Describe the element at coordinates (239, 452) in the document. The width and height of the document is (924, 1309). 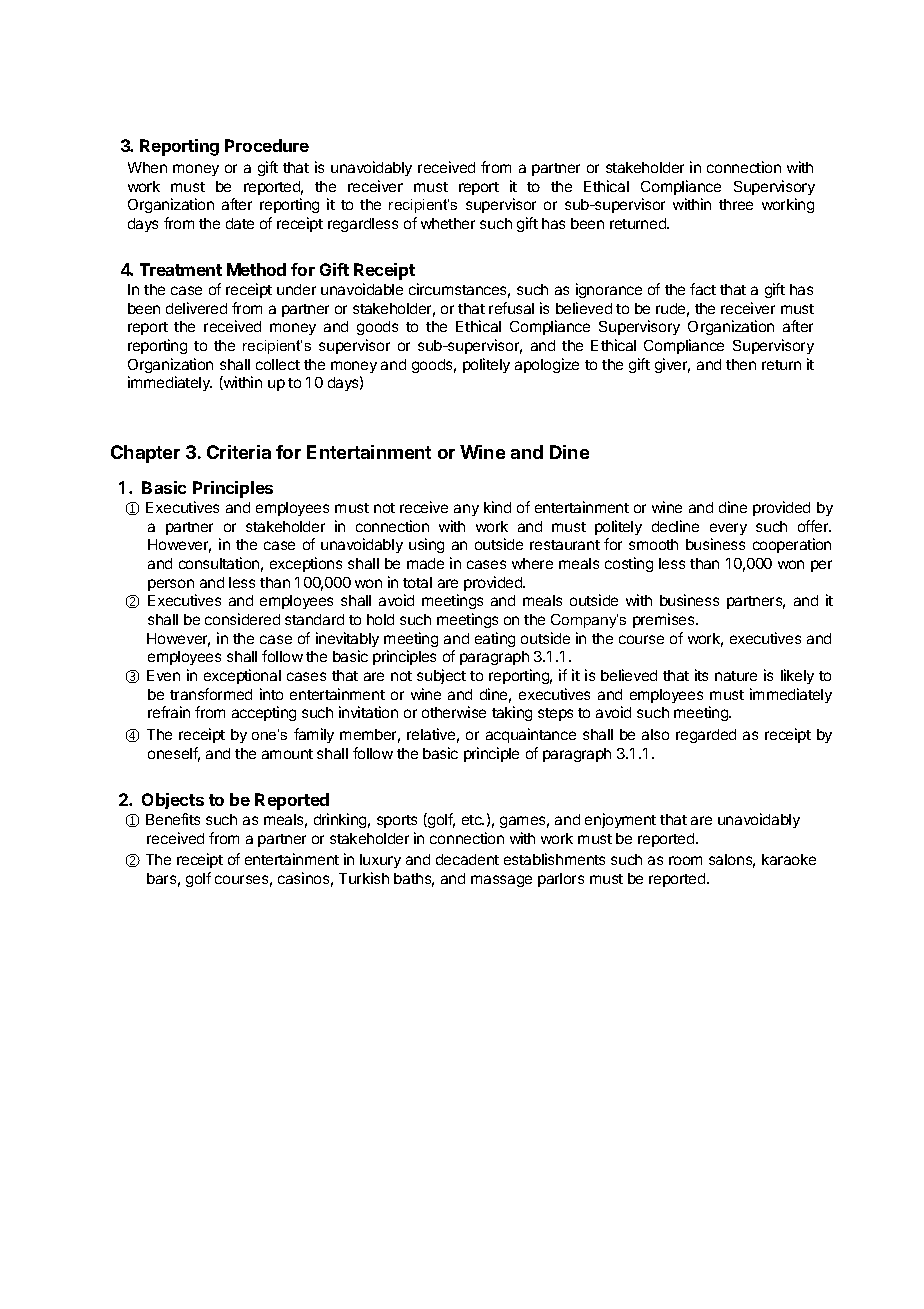
I see `Criteria` at that location.
